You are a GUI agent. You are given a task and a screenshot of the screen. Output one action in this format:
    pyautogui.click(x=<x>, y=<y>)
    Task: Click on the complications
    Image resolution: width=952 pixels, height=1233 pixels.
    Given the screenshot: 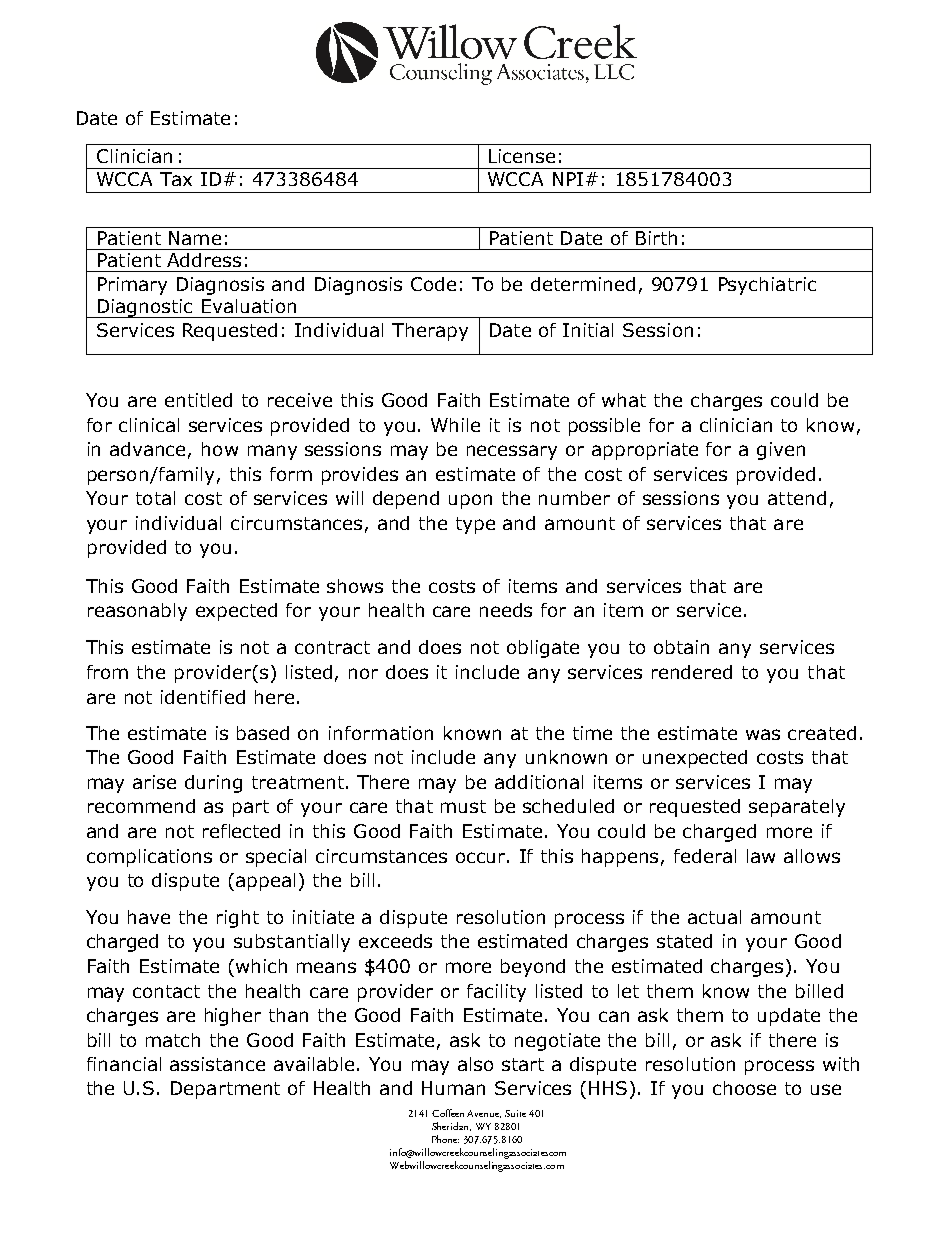 What is the action you would take?
    pyautogui.click(x=149, y=858)
